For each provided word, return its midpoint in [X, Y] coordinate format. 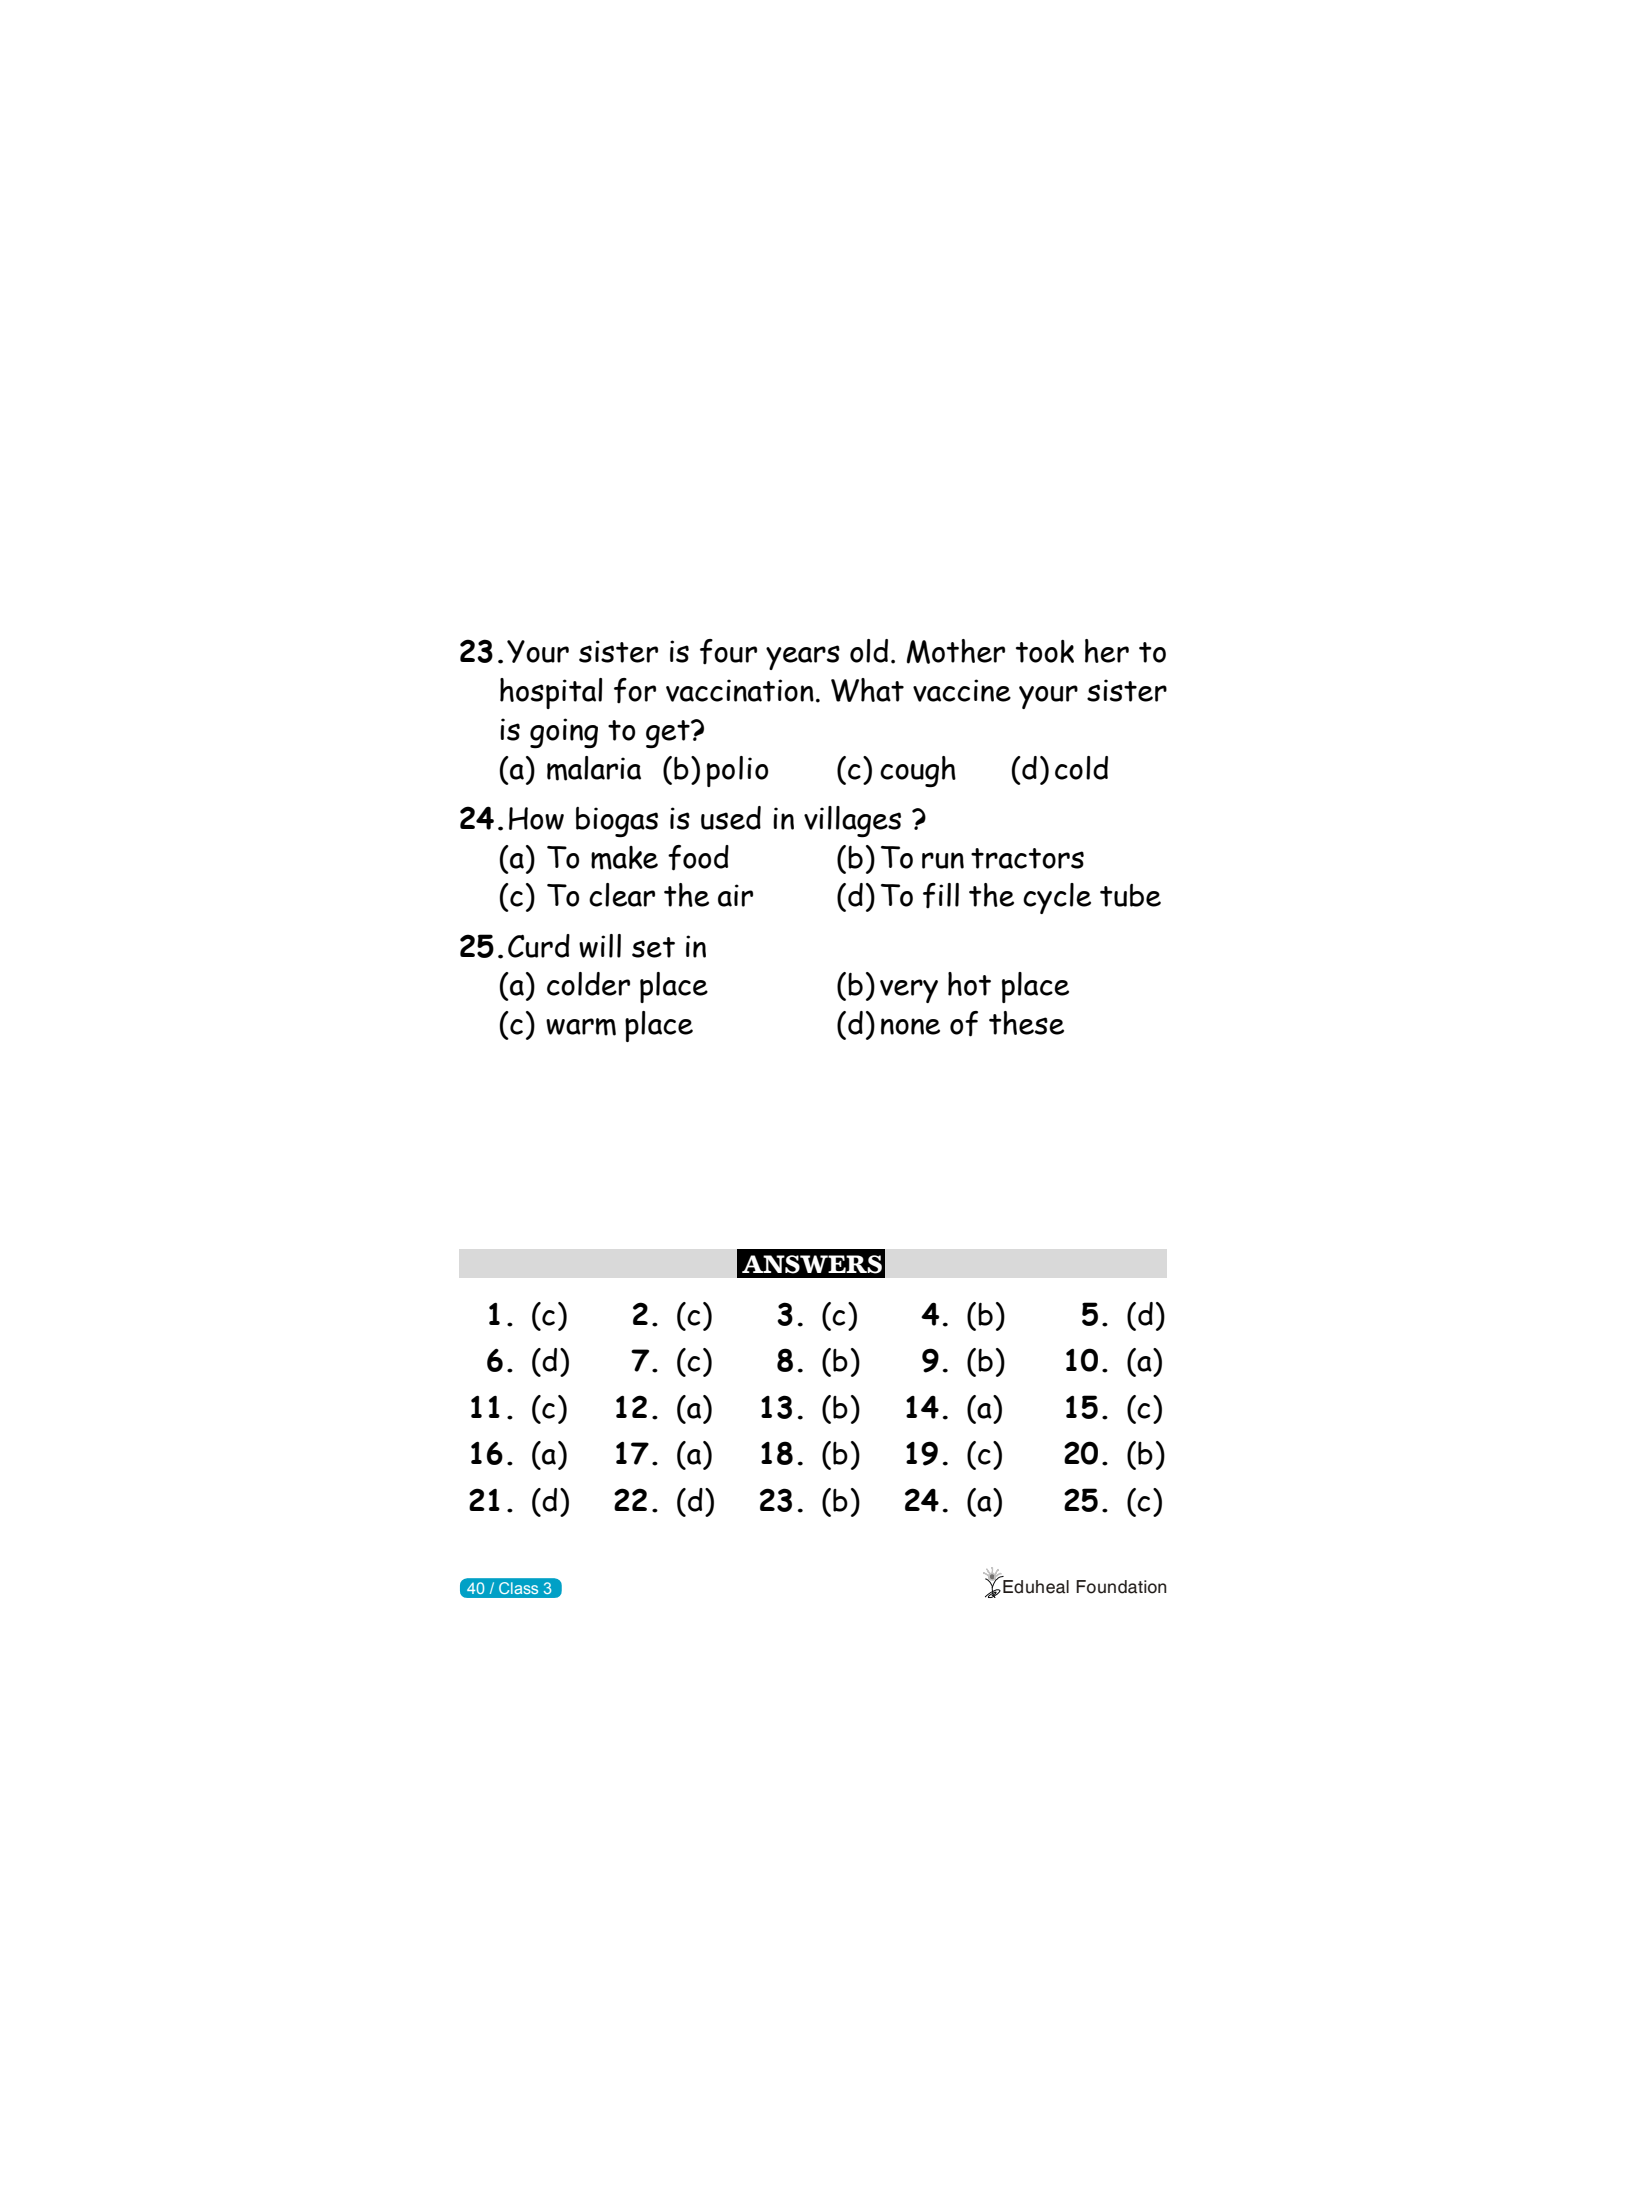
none [910, 1026]
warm [581, 1027]
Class [518, 1588]
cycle [1057, 898]
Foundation [1121, 1587]
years [803, 657]
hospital [551, 693]
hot [969, 984]
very [909, 991]
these [1026, 1023]
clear [622, 895]
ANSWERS [812, 1264]
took [1045, 651]
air [735, 895]
